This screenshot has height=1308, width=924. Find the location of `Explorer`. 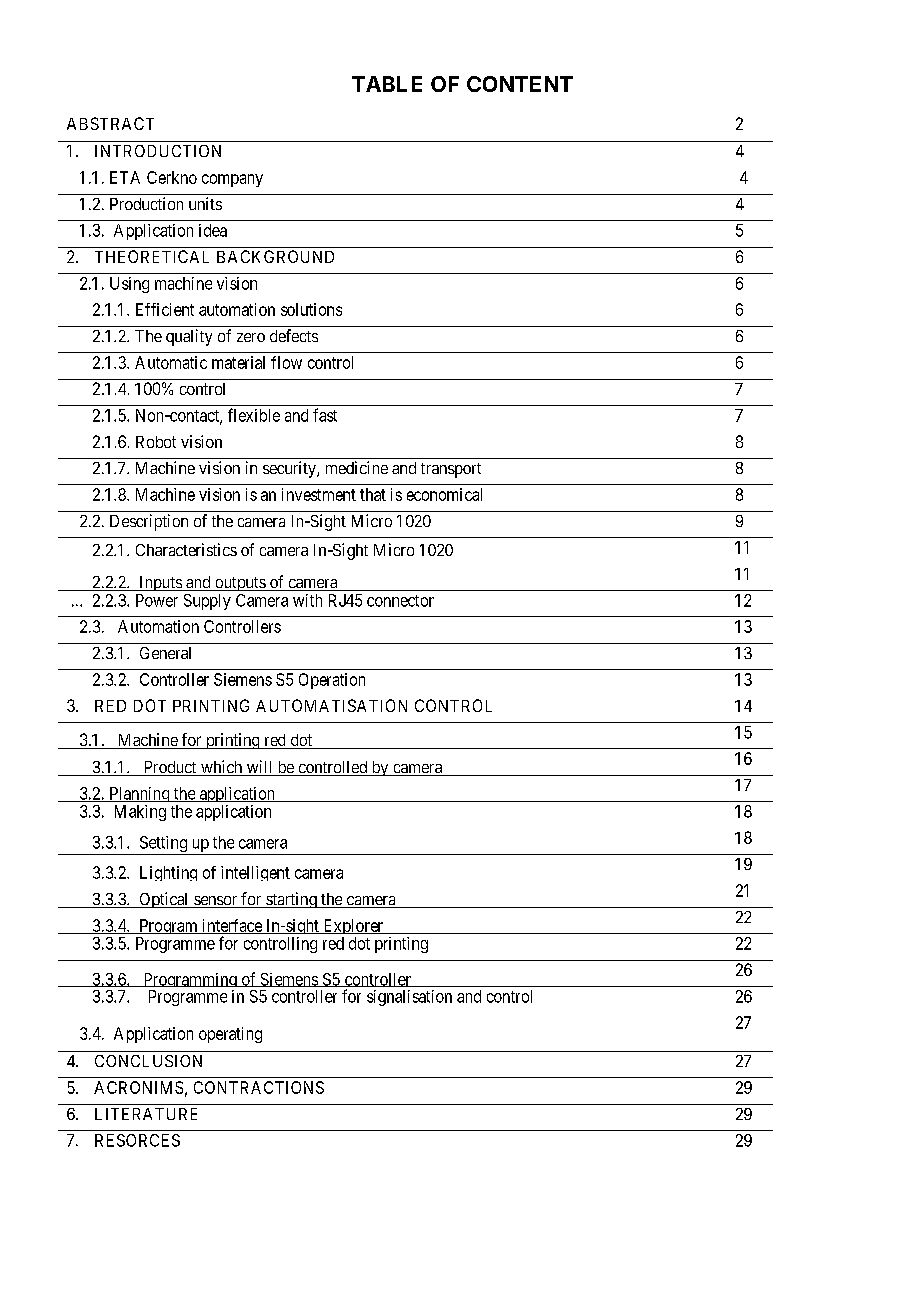

Explorer is located at coordinates (353, 928).
